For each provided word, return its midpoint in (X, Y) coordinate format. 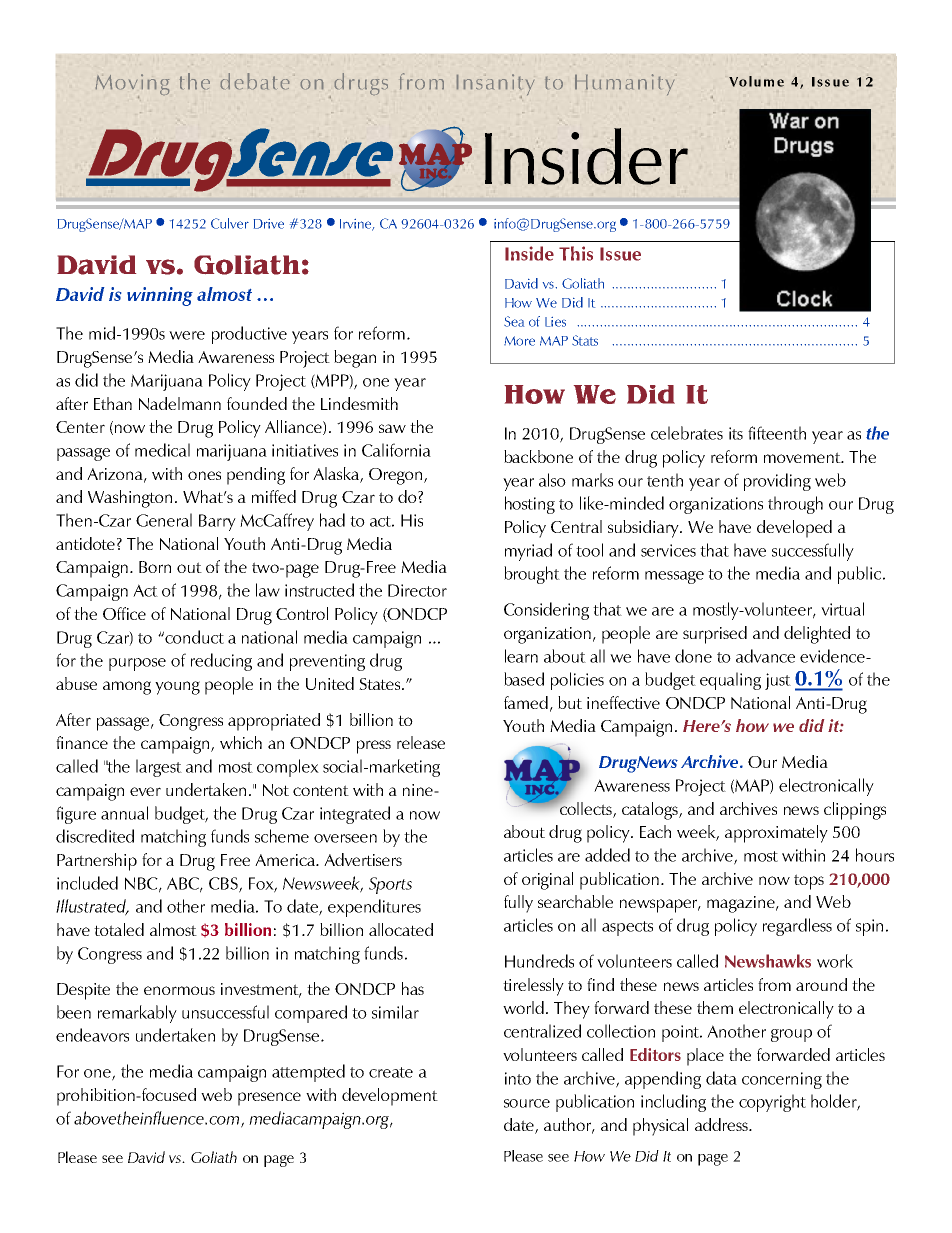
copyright (772, 1103)
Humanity (624, 84)
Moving (132, 86)
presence (269, 1099)
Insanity (495, 86)
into (518, 1078)
